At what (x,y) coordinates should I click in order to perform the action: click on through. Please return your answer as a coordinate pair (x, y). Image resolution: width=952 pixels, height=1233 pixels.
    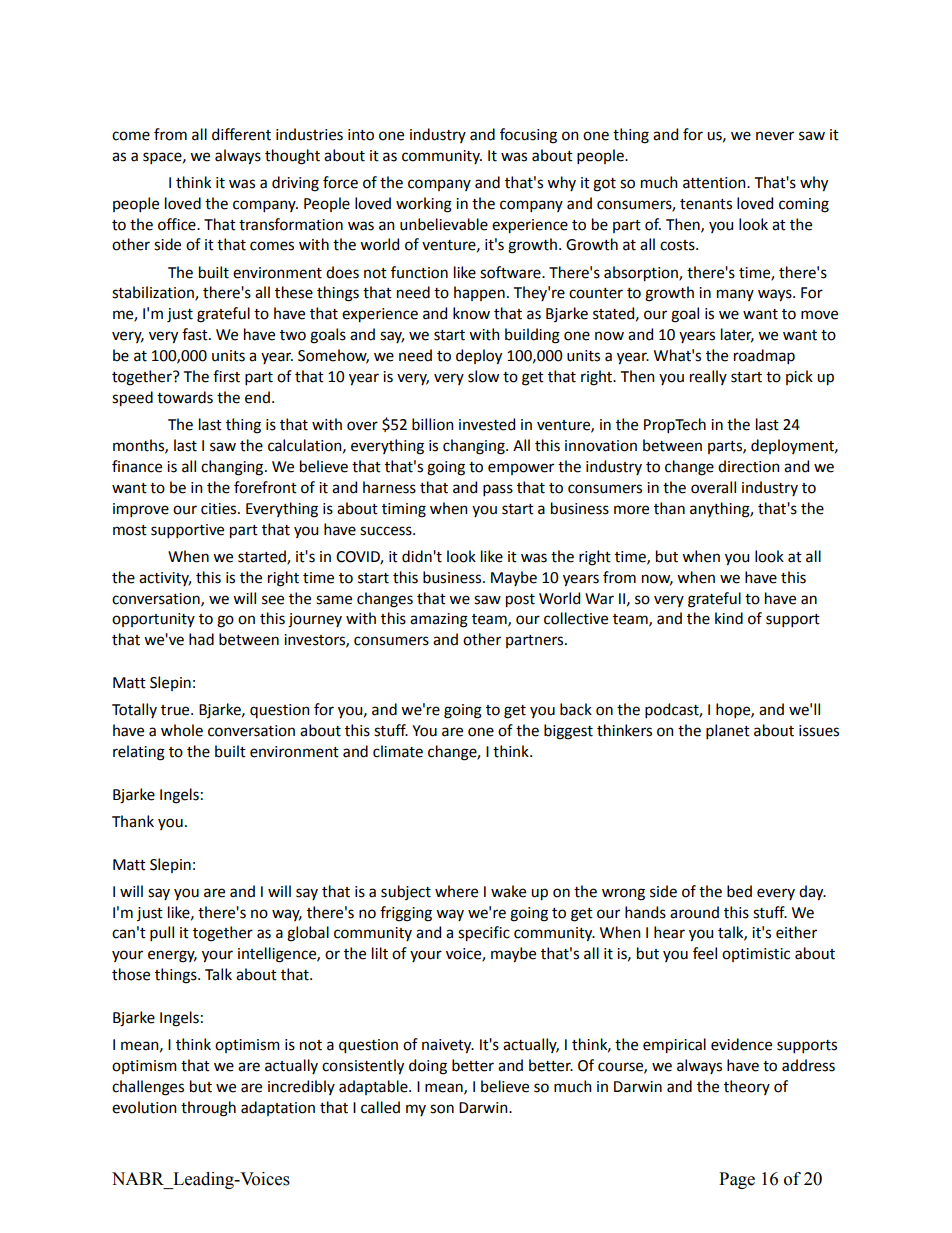
    Looking at the image, I should click on (208, 1109).
